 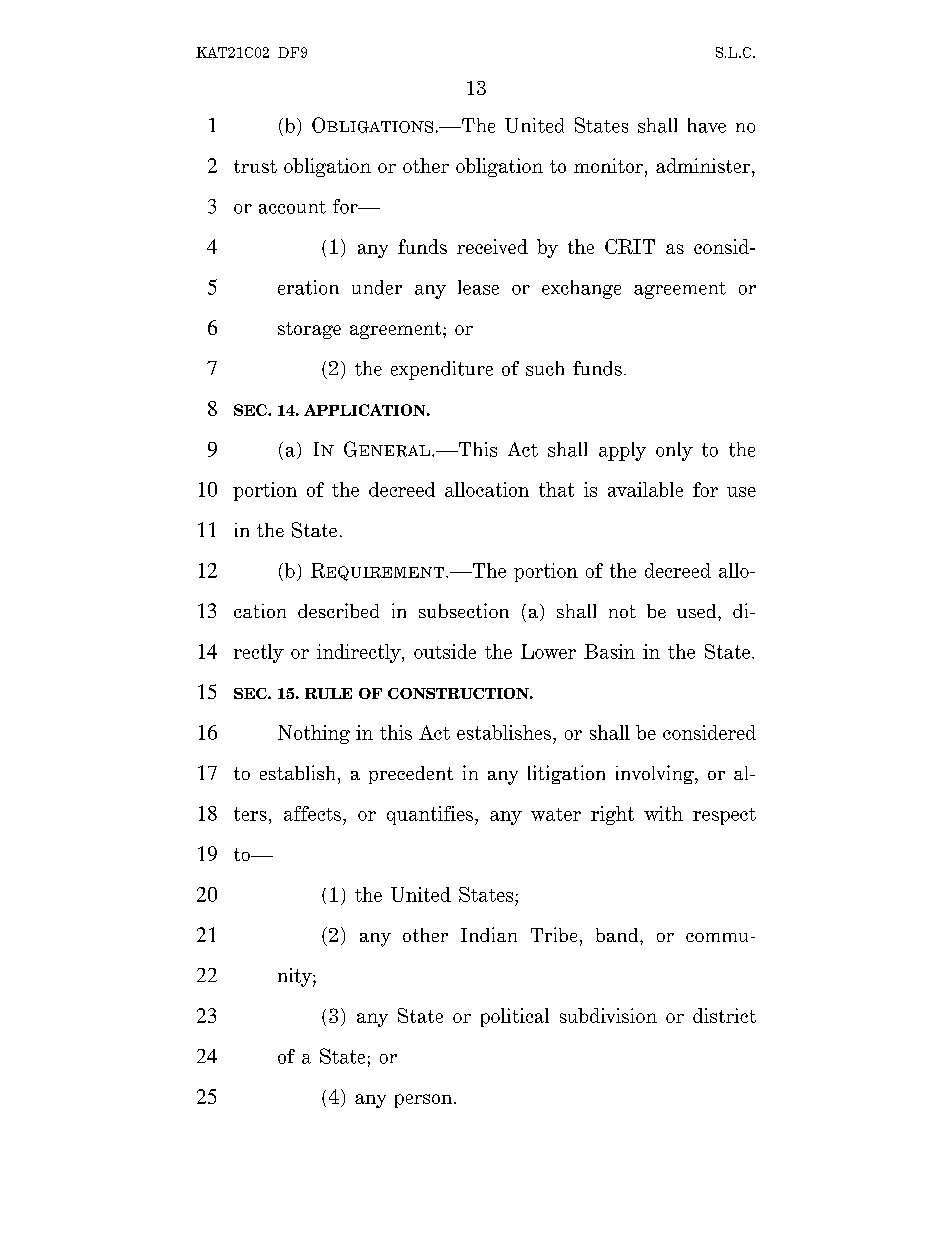 What do you see at coordinates (425, 1101) in the screenshot?
I see `person` at bounding box center [425, 1101].
